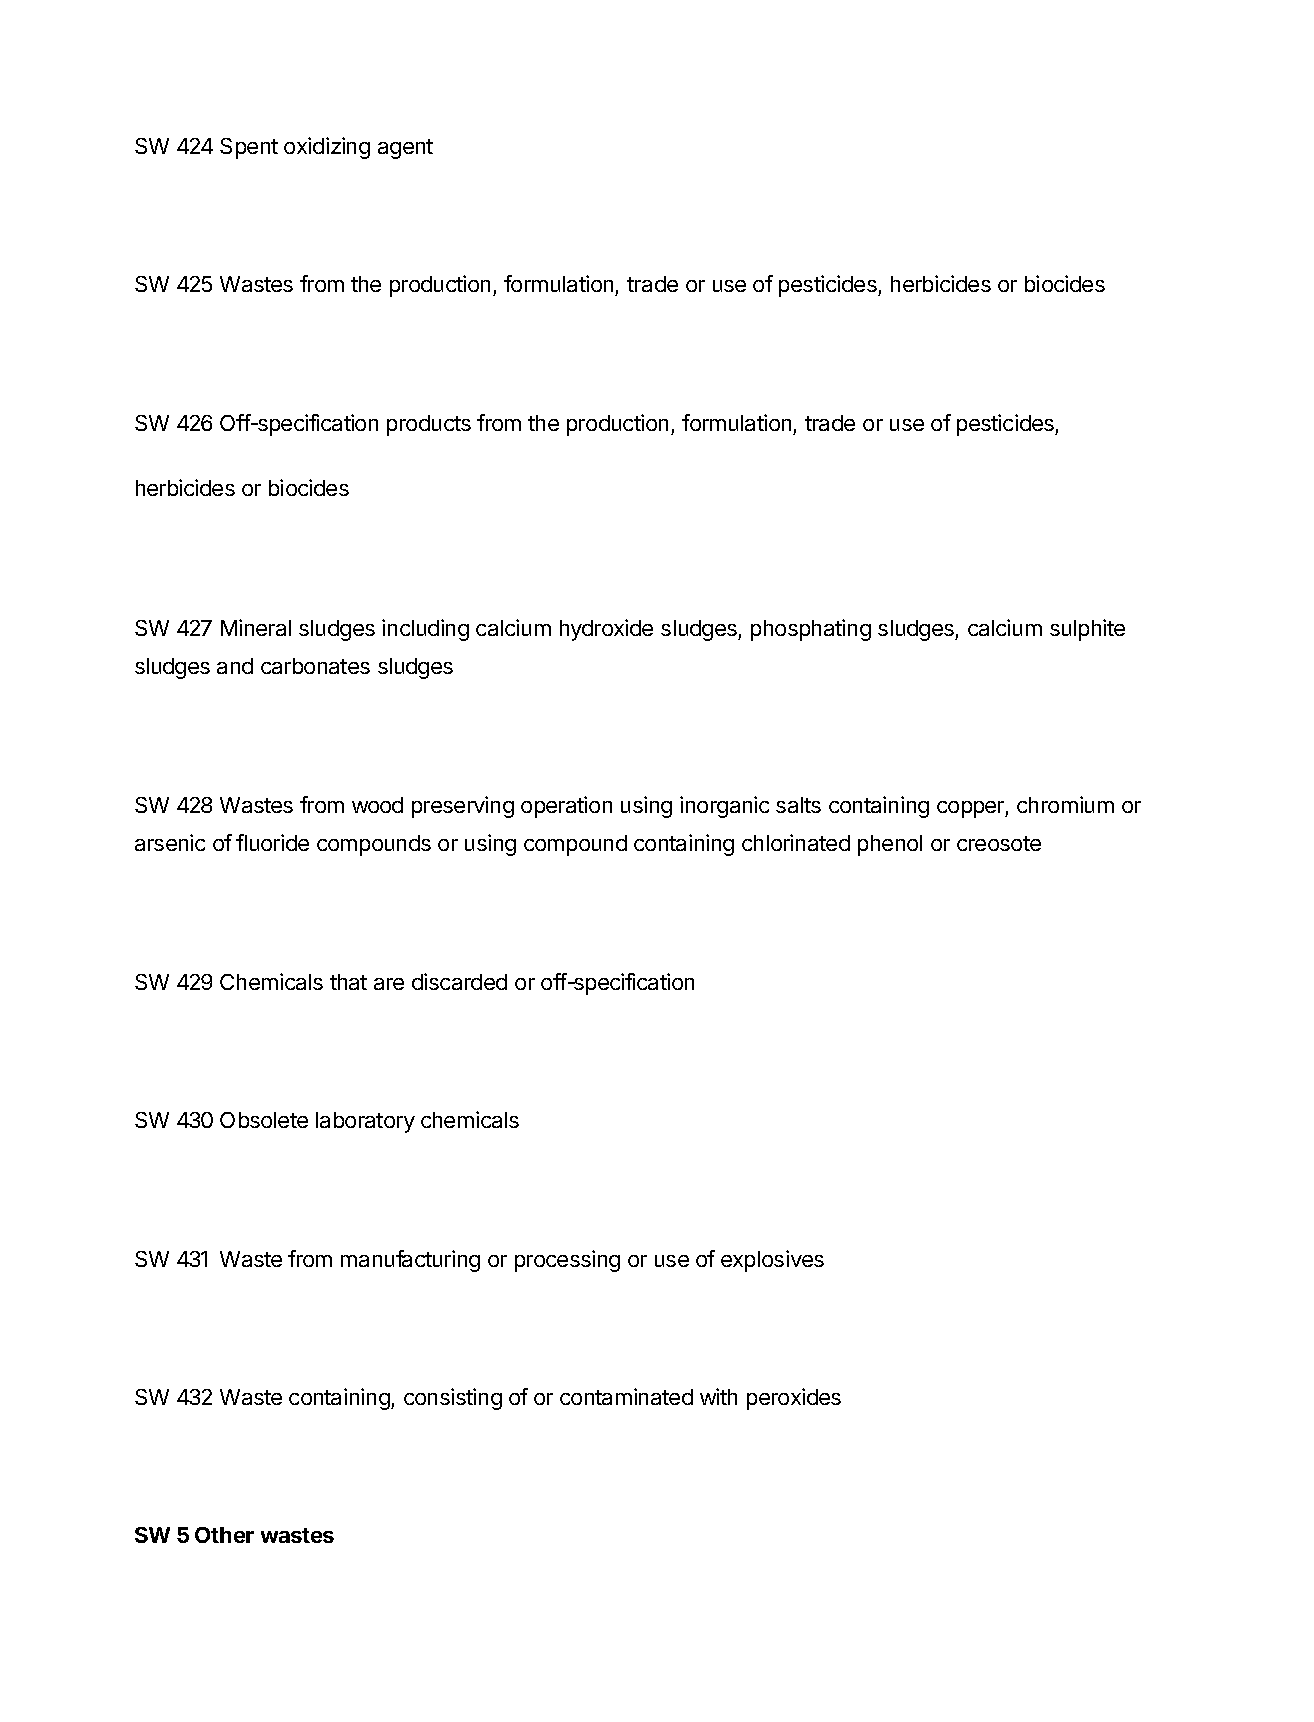 Image resolution: width=1314 pixels, height=1722 pixels. Describe the element at coordinates (794, 1399) in the page. I see `peroxides` at that location.
